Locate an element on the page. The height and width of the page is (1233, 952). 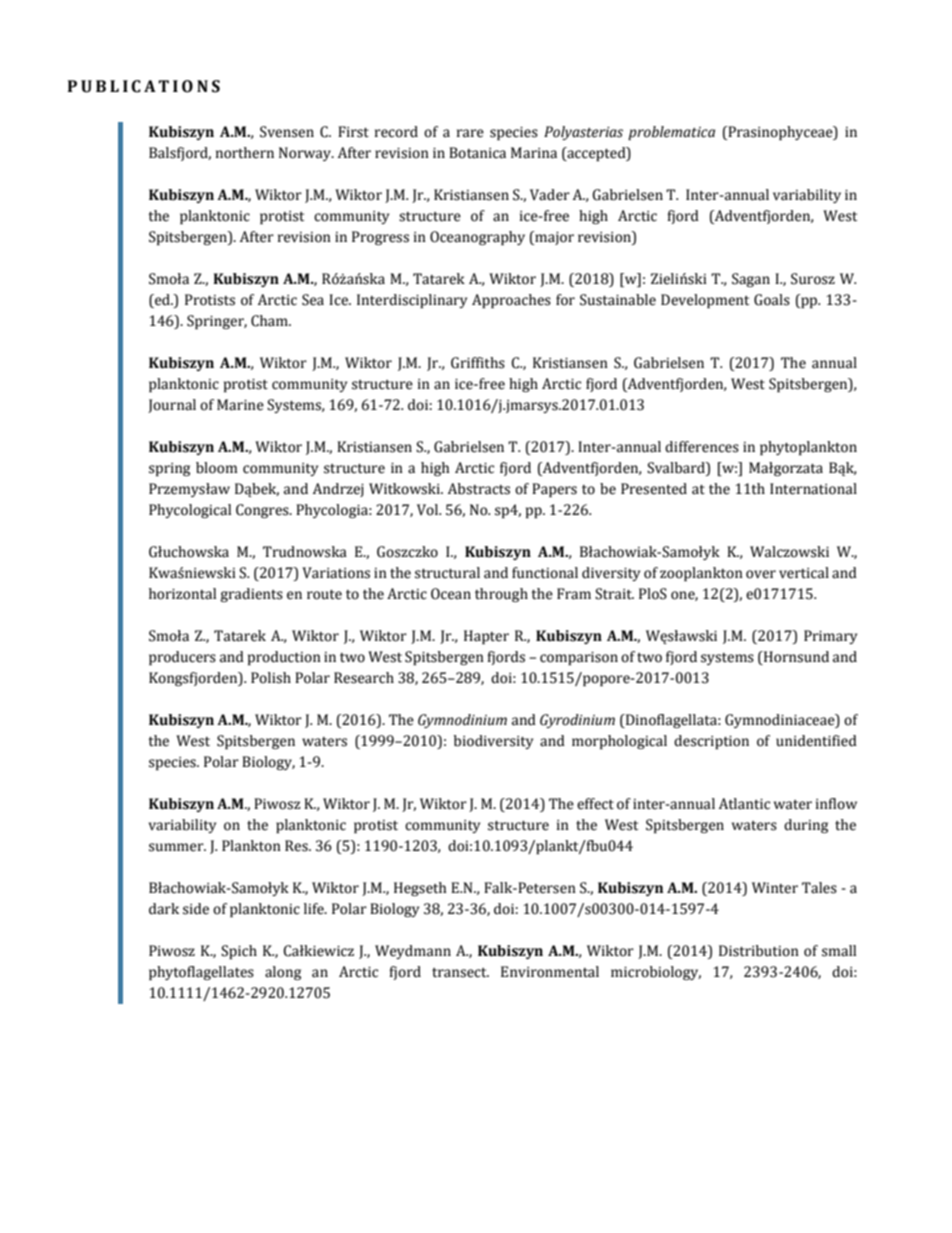
transect is located at coordinates (460, 973).
